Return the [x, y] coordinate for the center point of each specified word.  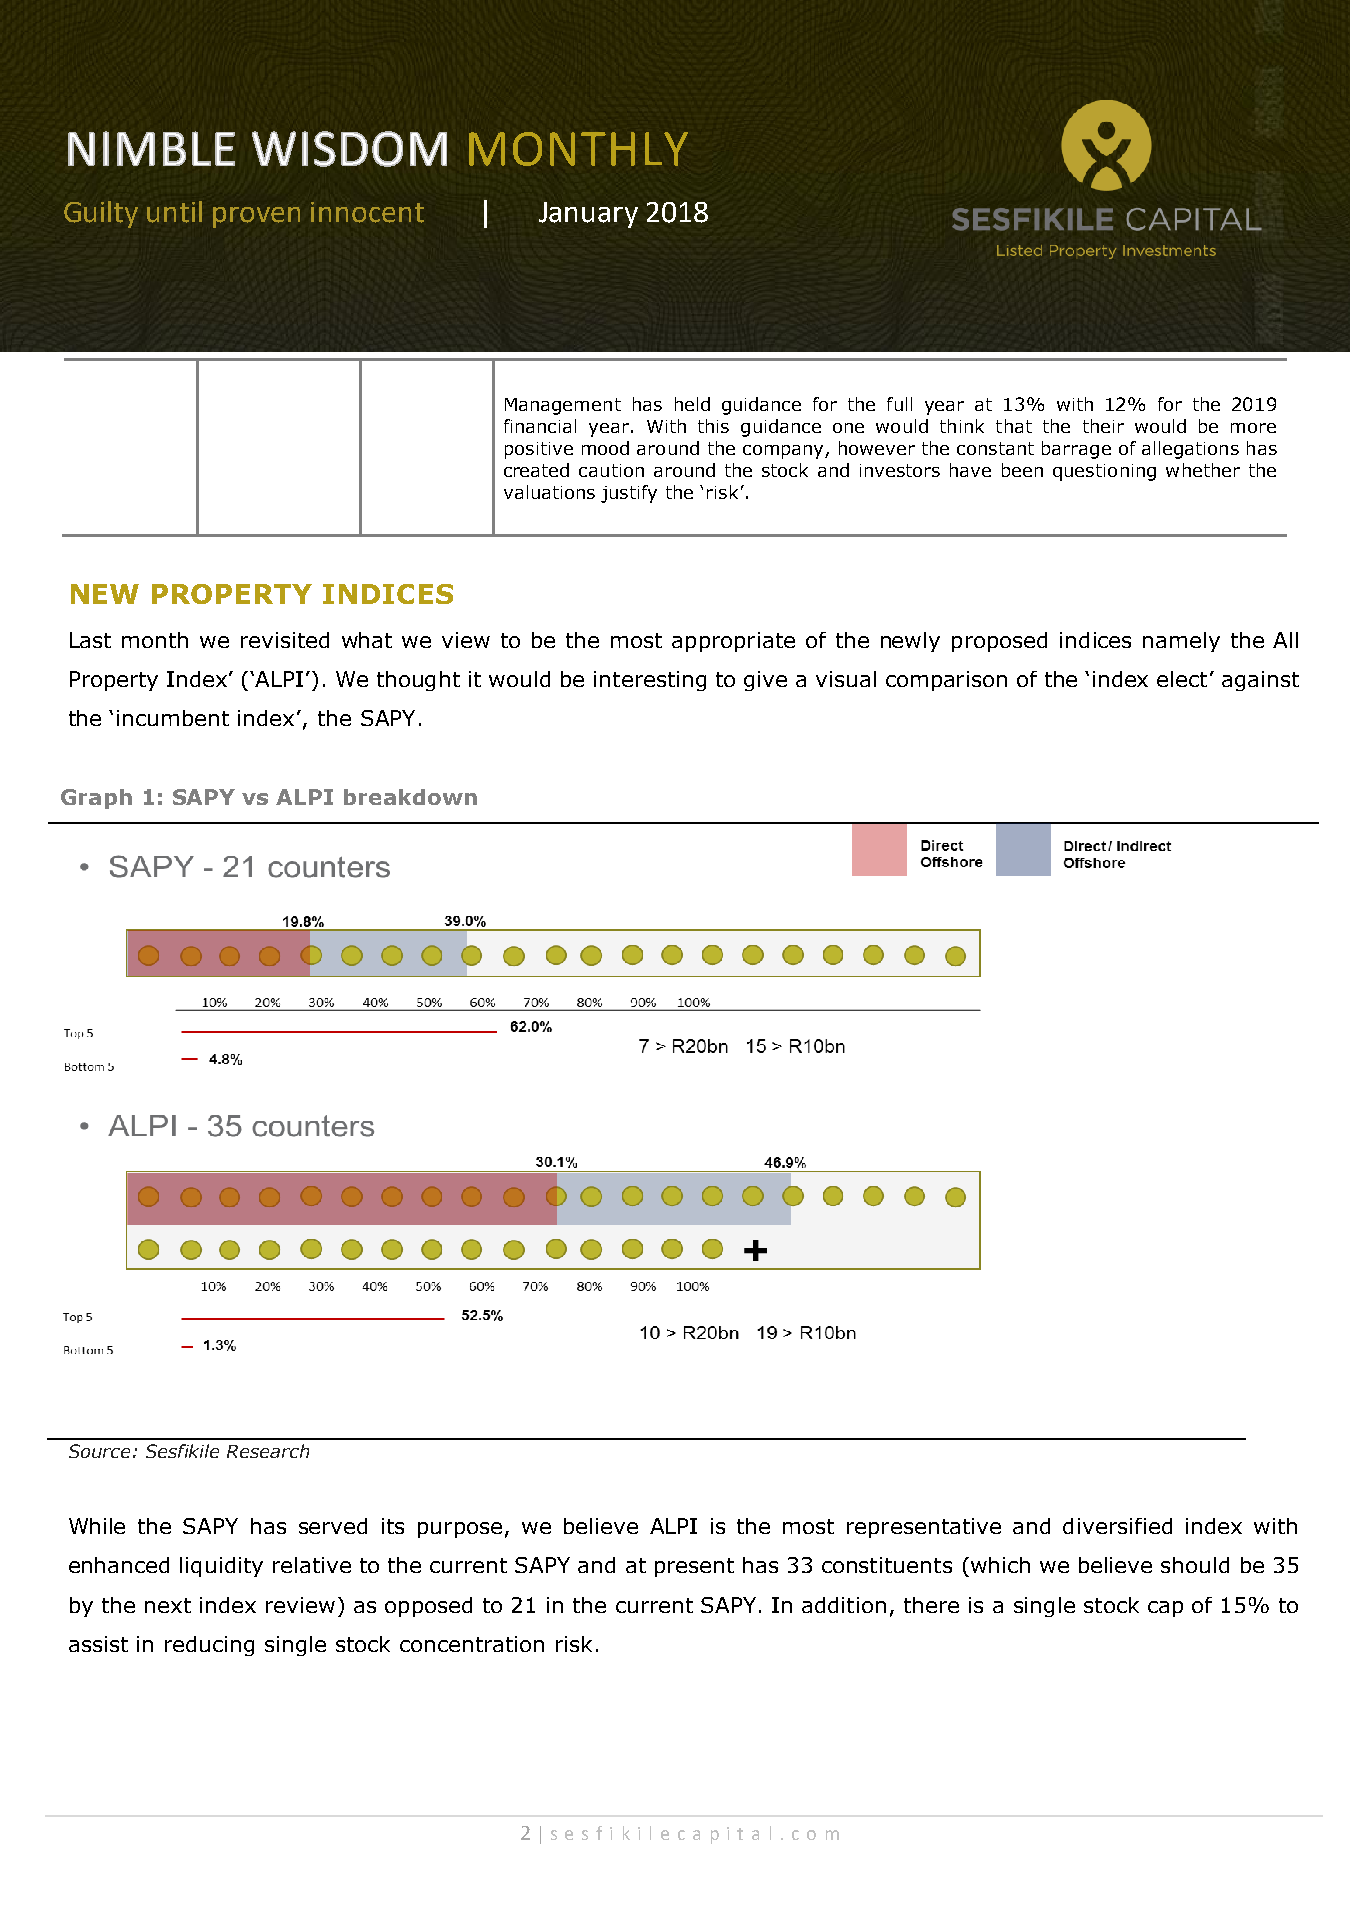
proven [256, 217]
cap [1165, 1609]
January [588, 215]
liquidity [221, 1567]
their [1103, 426]
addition [844, 1605]
